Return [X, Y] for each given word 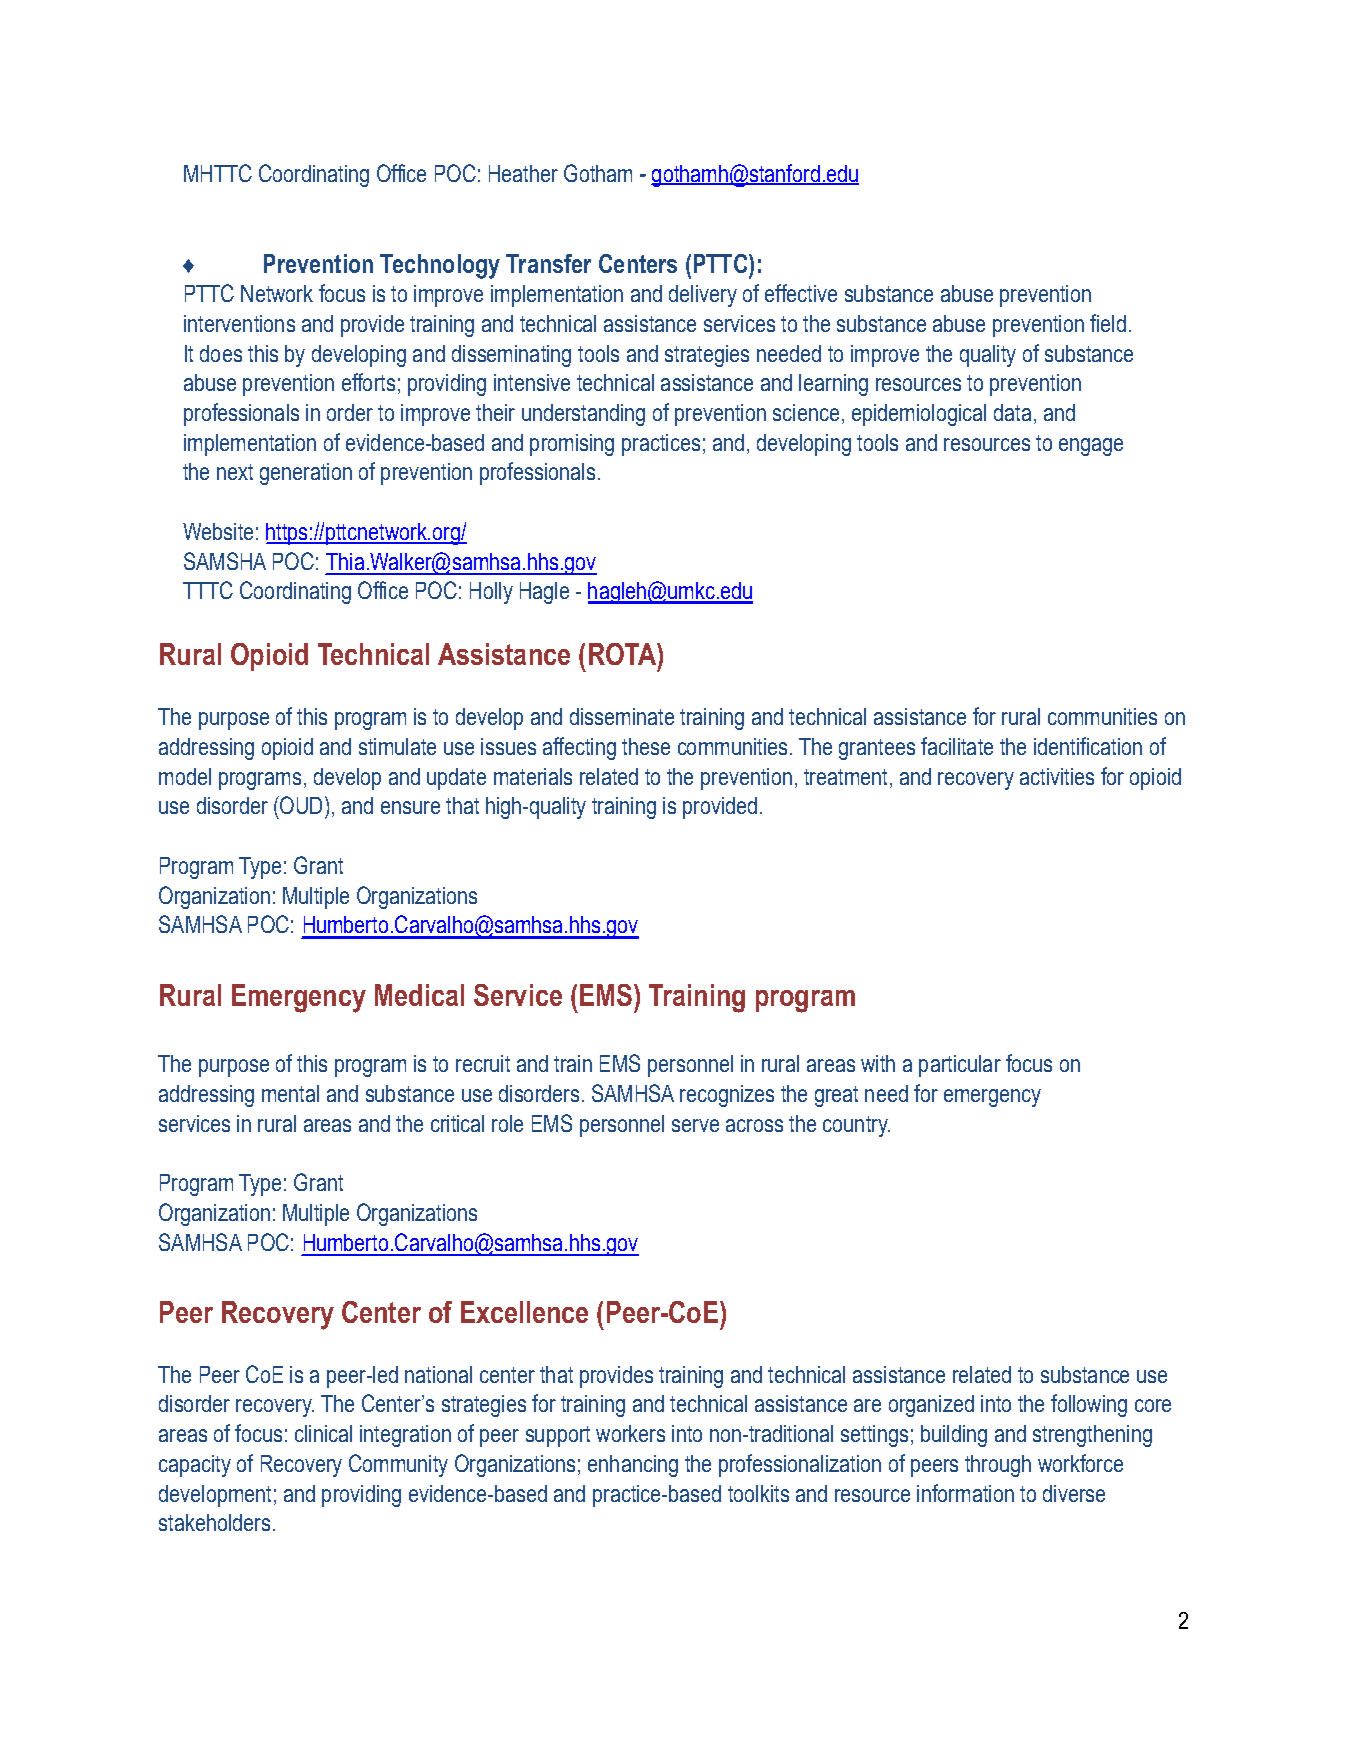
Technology [440, 266]
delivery [703, 296]
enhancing [633, 1466]
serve [695, 1125]
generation [306, 474]
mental [290, 1093]
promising [572, 445]
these [646, 746]
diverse [1074, 1493]
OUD [301, 805]
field [1108, 323]
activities [1057, 776]
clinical [323, 1433]
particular [960, 1066]
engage [1091, 447]
